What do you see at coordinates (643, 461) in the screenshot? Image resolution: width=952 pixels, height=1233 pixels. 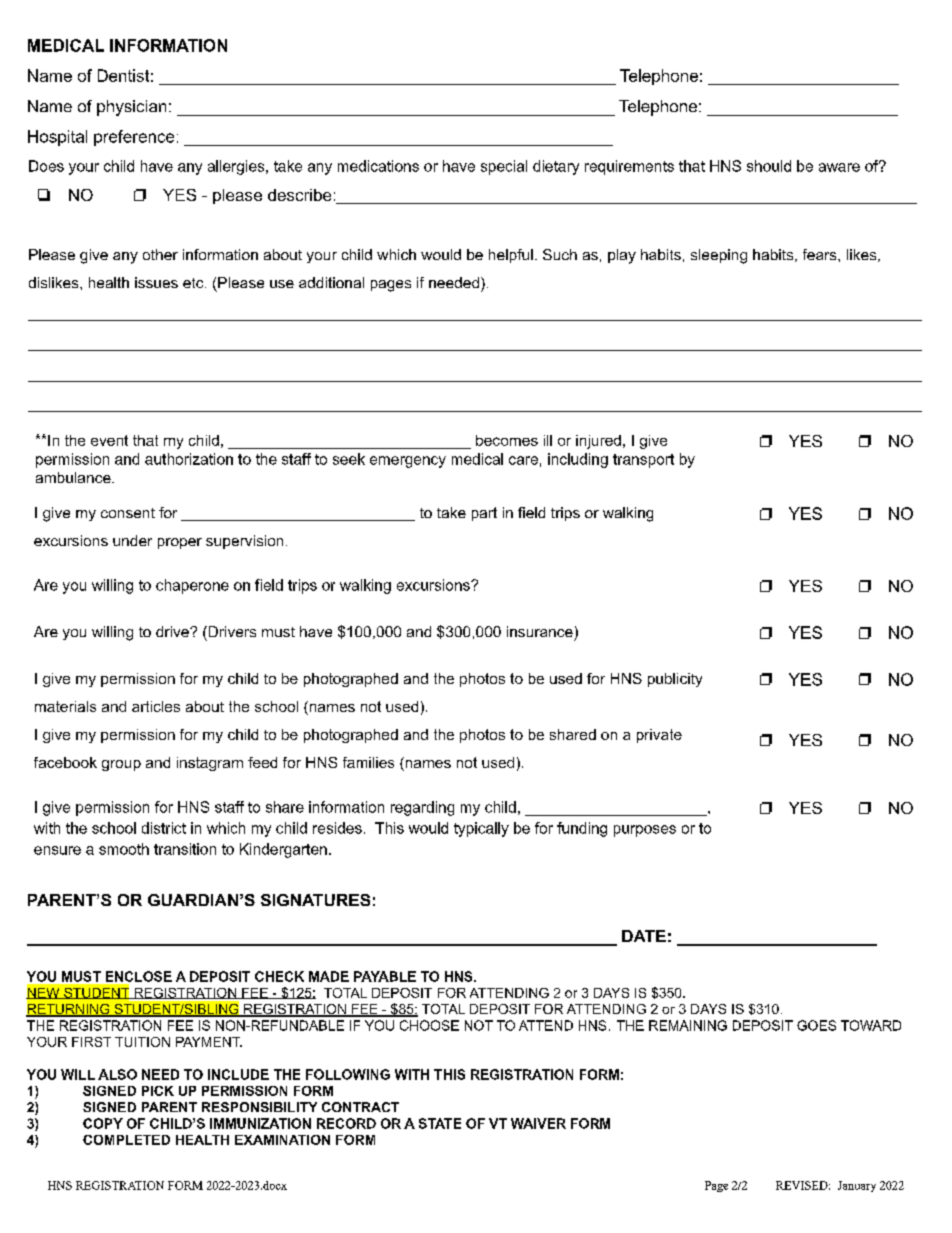 I see `transport` at bounding box center [643, 461].
